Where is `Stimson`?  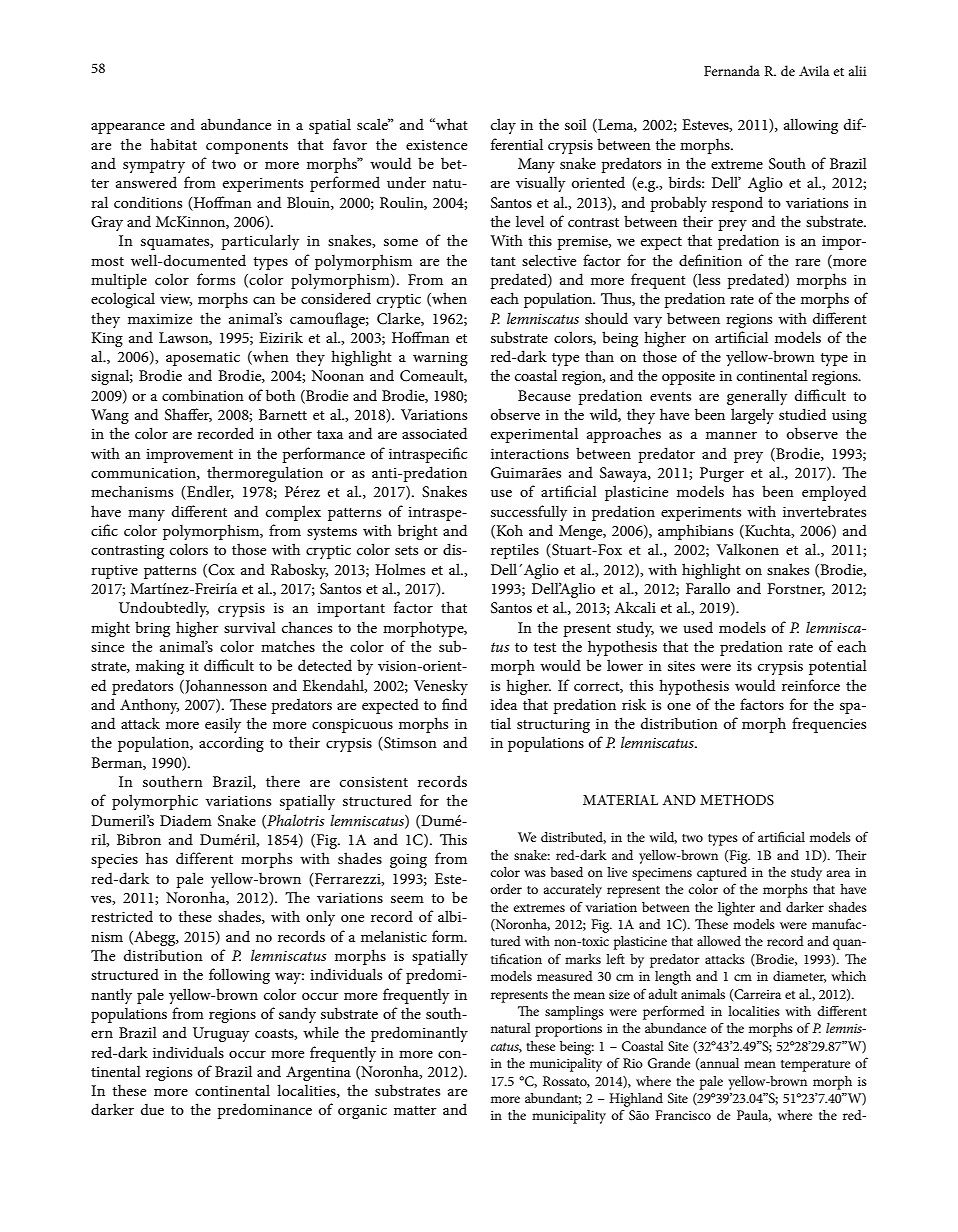
Stimson is located at coordinates (409, 744).
